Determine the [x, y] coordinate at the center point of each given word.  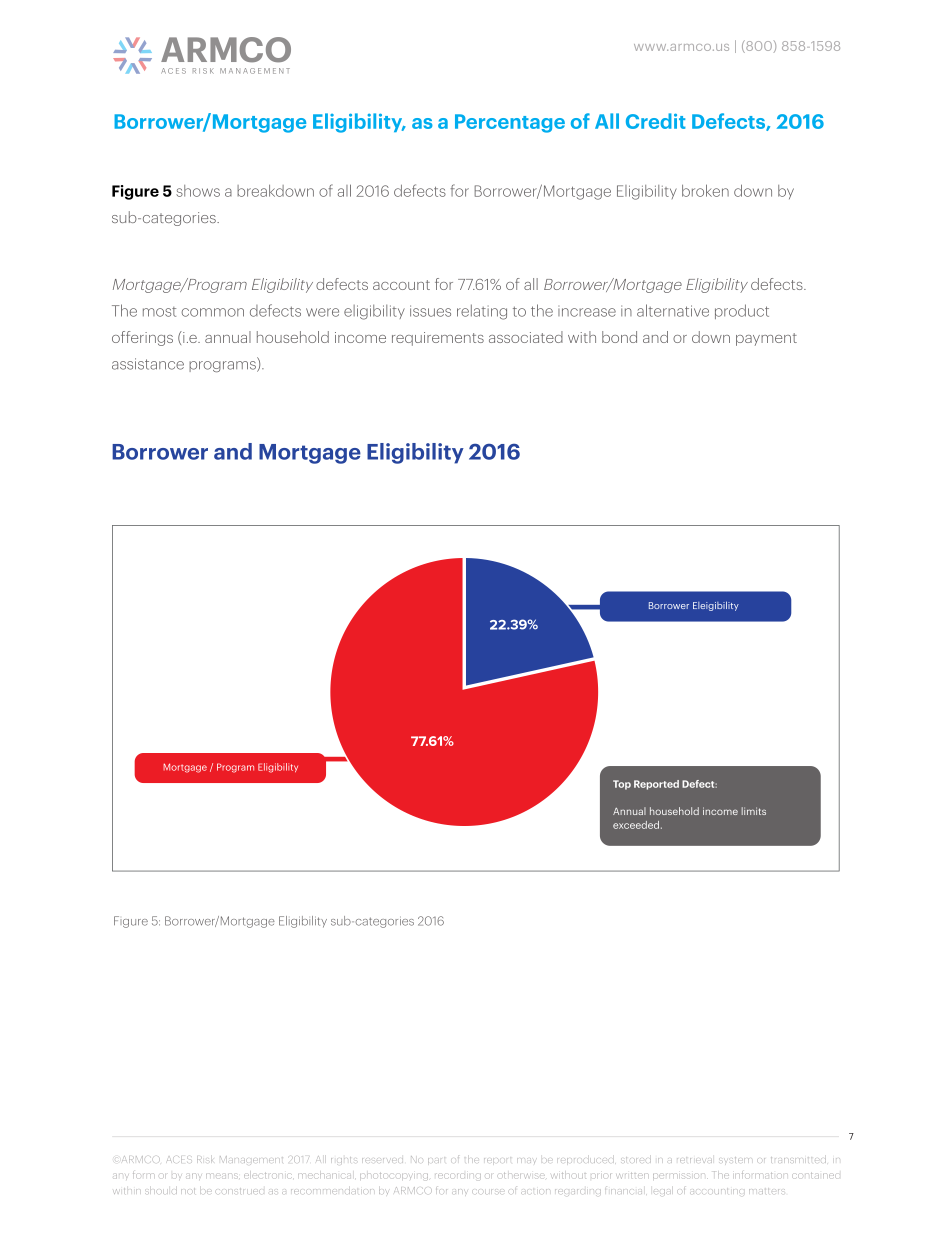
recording [458, 1176]
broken [705, 190]
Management [251, 1159]
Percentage [510, 123]
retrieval [694, 1160]
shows [198, 191]
